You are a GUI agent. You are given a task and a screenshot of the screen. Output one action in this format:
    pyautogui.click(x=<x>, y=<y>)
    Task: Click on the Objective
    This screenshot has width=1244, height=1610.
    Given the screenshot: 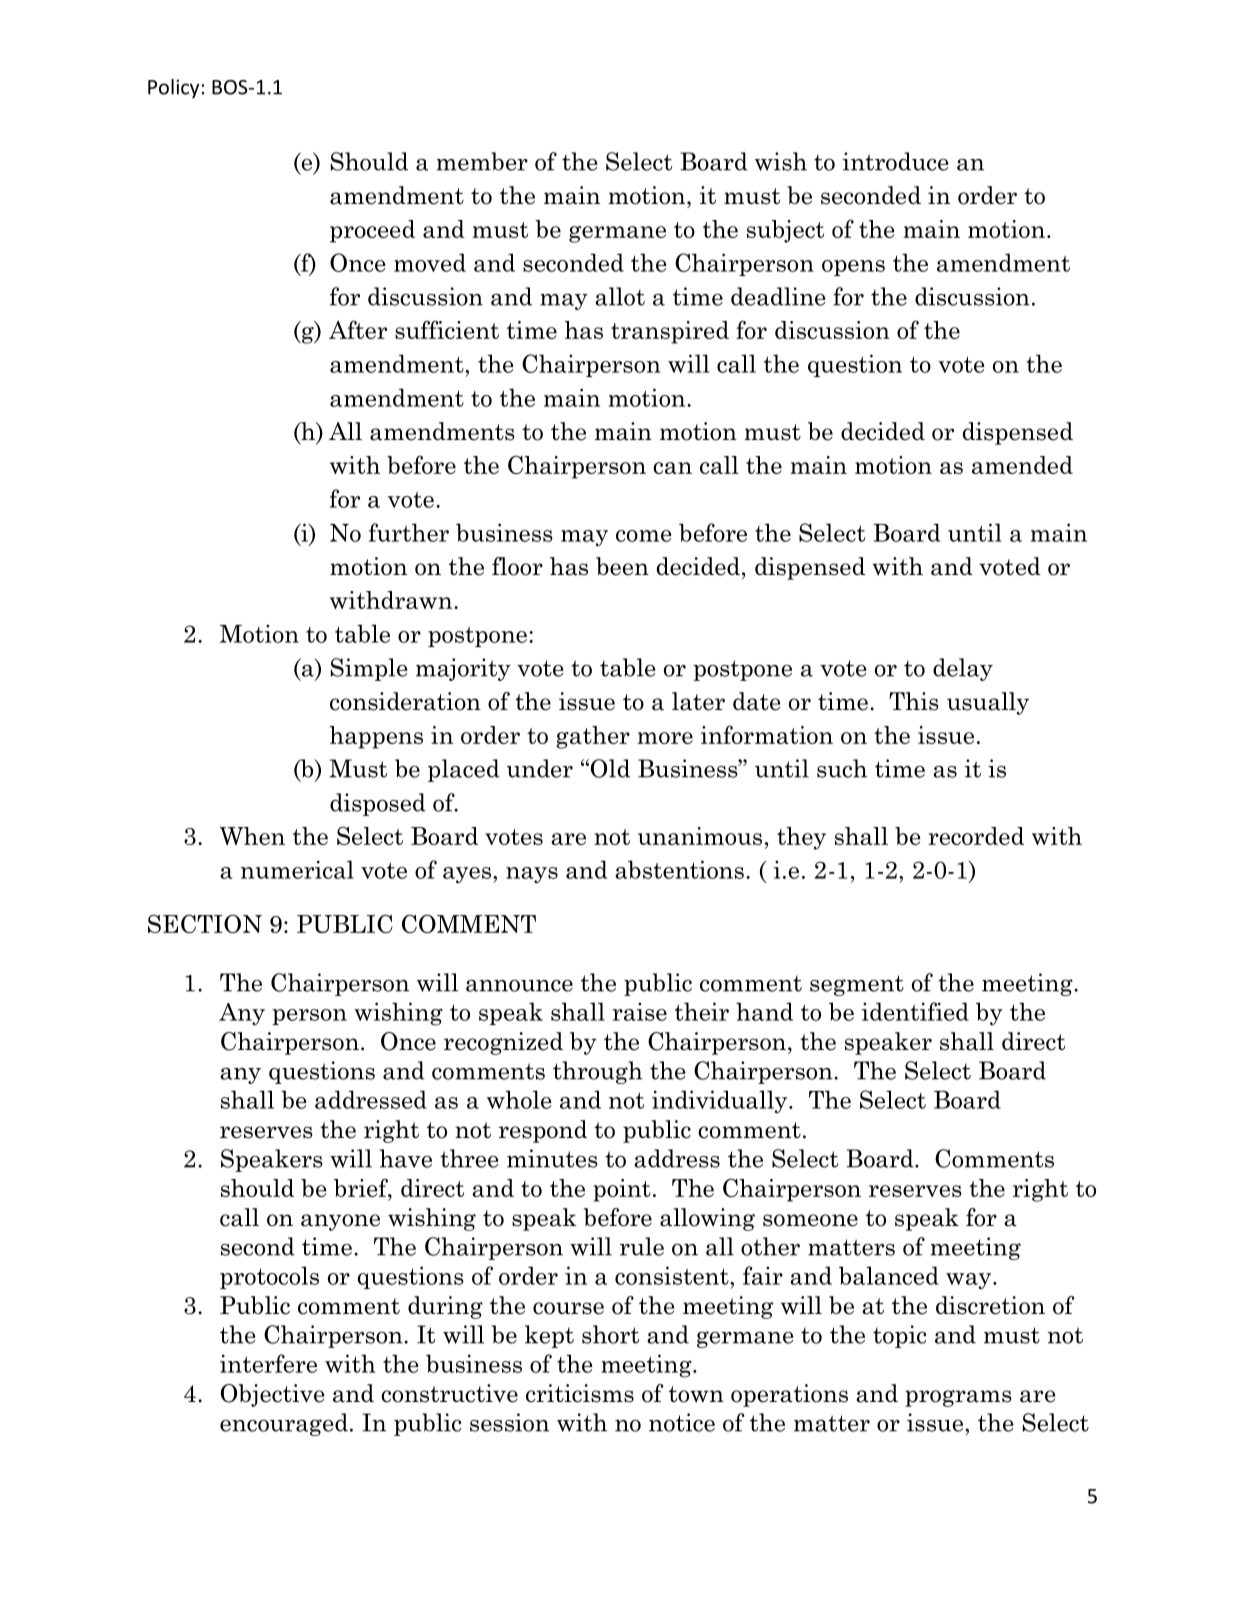 What is the action you would take?
    pyautogui.click(x=272, y=1395)
